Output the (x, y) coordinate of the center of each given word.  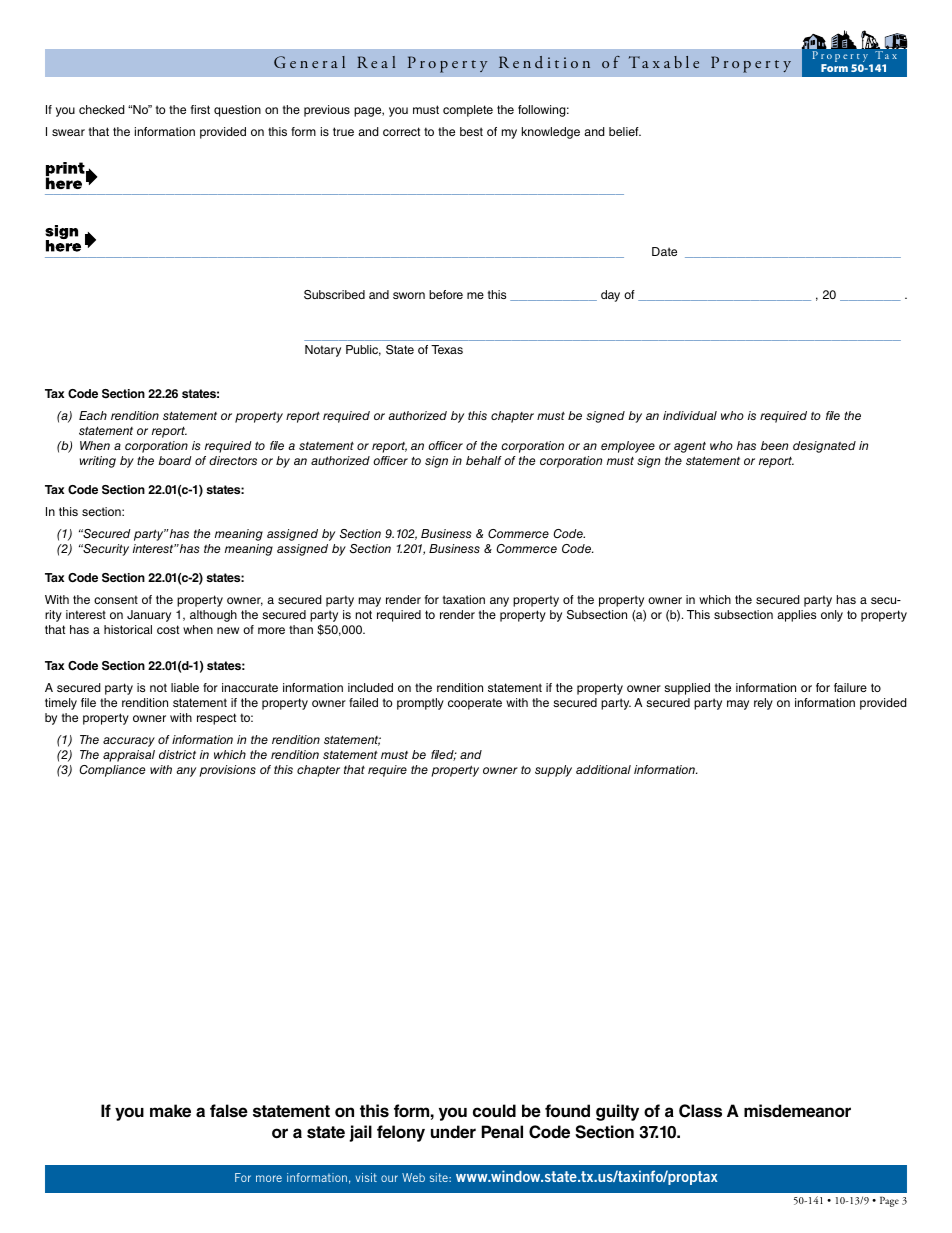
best (471, 131)
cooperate (475, 704)
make (170, 1111)
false (229, 1111)
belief (625, 131)
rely (763, 704)
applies (796, 616)
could (494, 1110)
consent (116, 599)
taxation (464, 599)
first (200, 109)
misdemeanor (797, 1111)
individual (690, 415)
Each (93, 415)
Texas (447, 349)
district (177, 754)
